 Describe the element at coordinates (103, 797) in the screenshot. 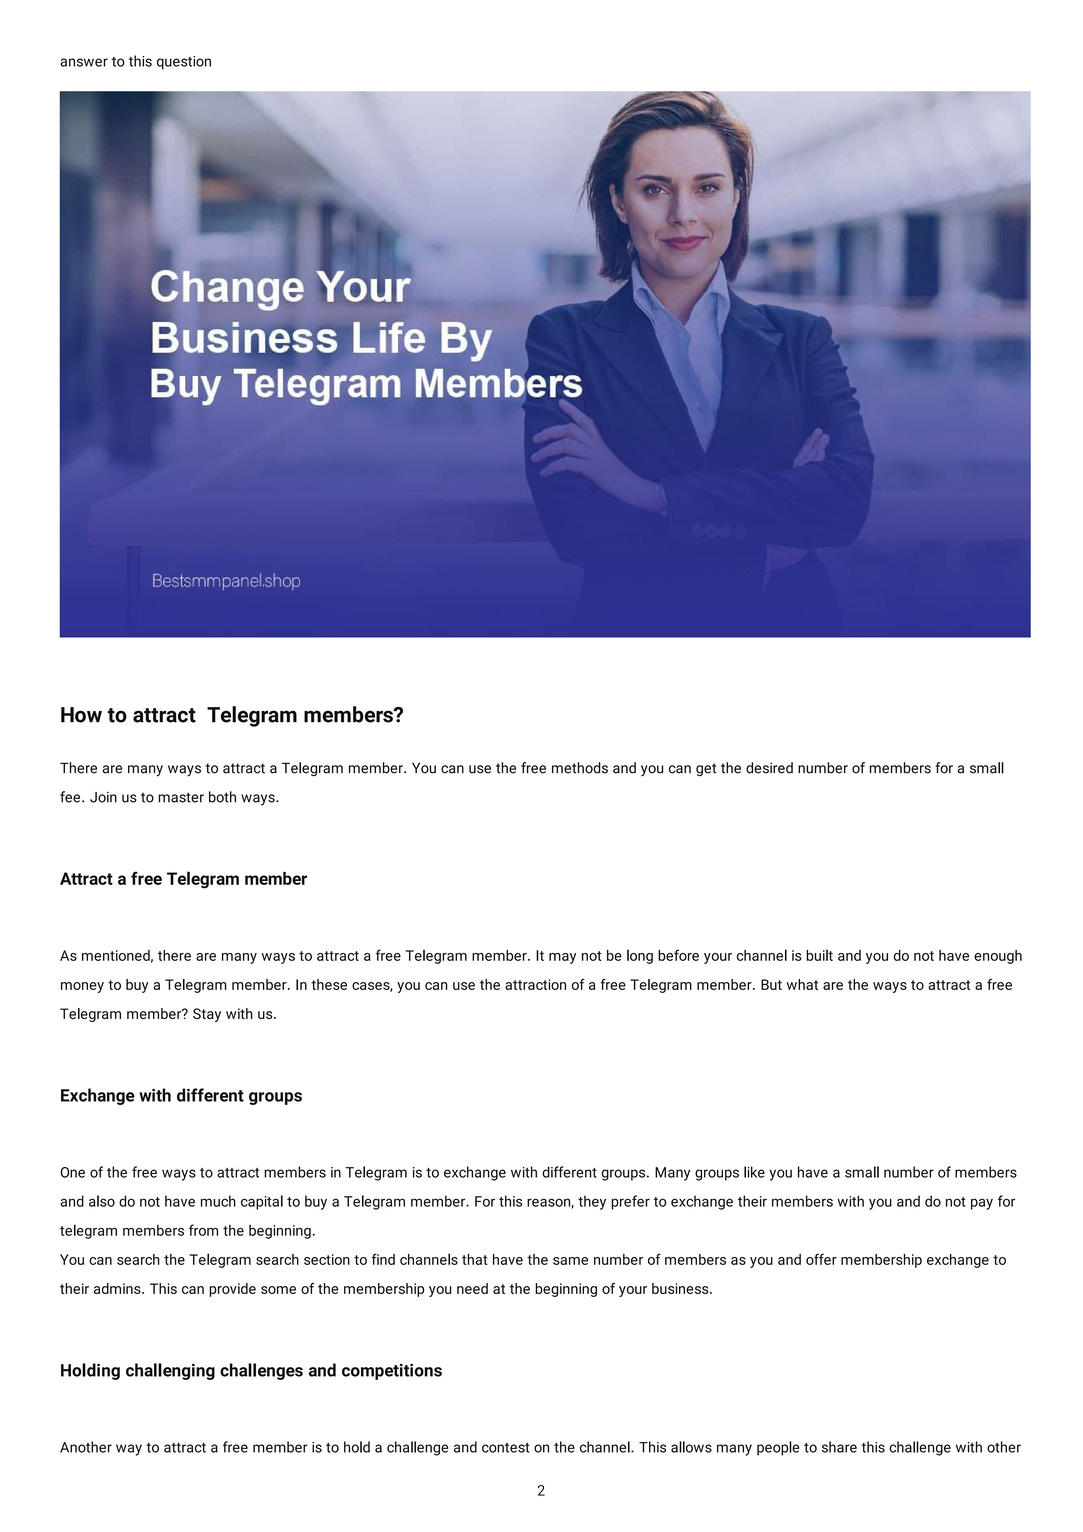

I see `Join` at that location.
